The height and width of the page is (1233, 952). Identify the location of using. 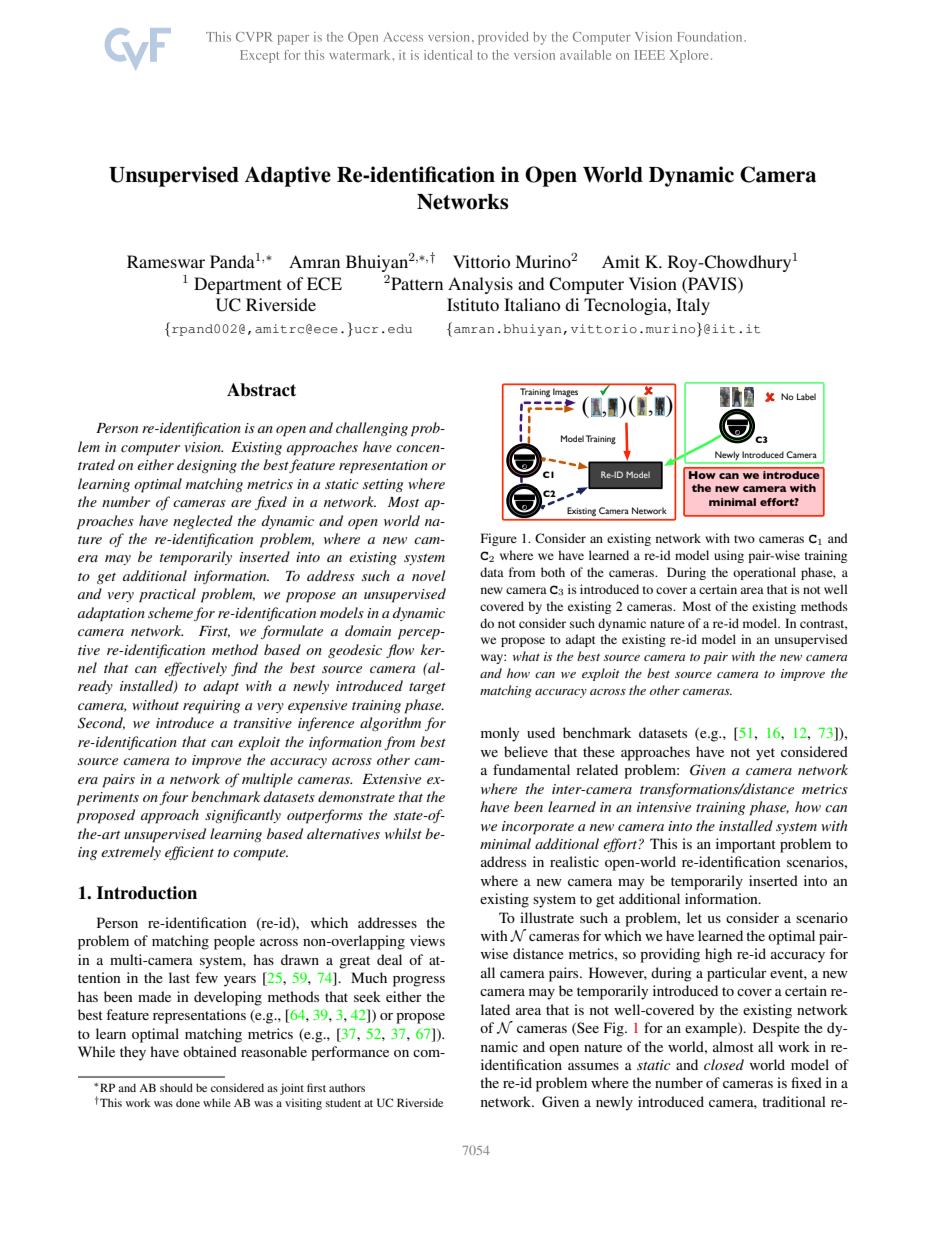
(729, 556).
